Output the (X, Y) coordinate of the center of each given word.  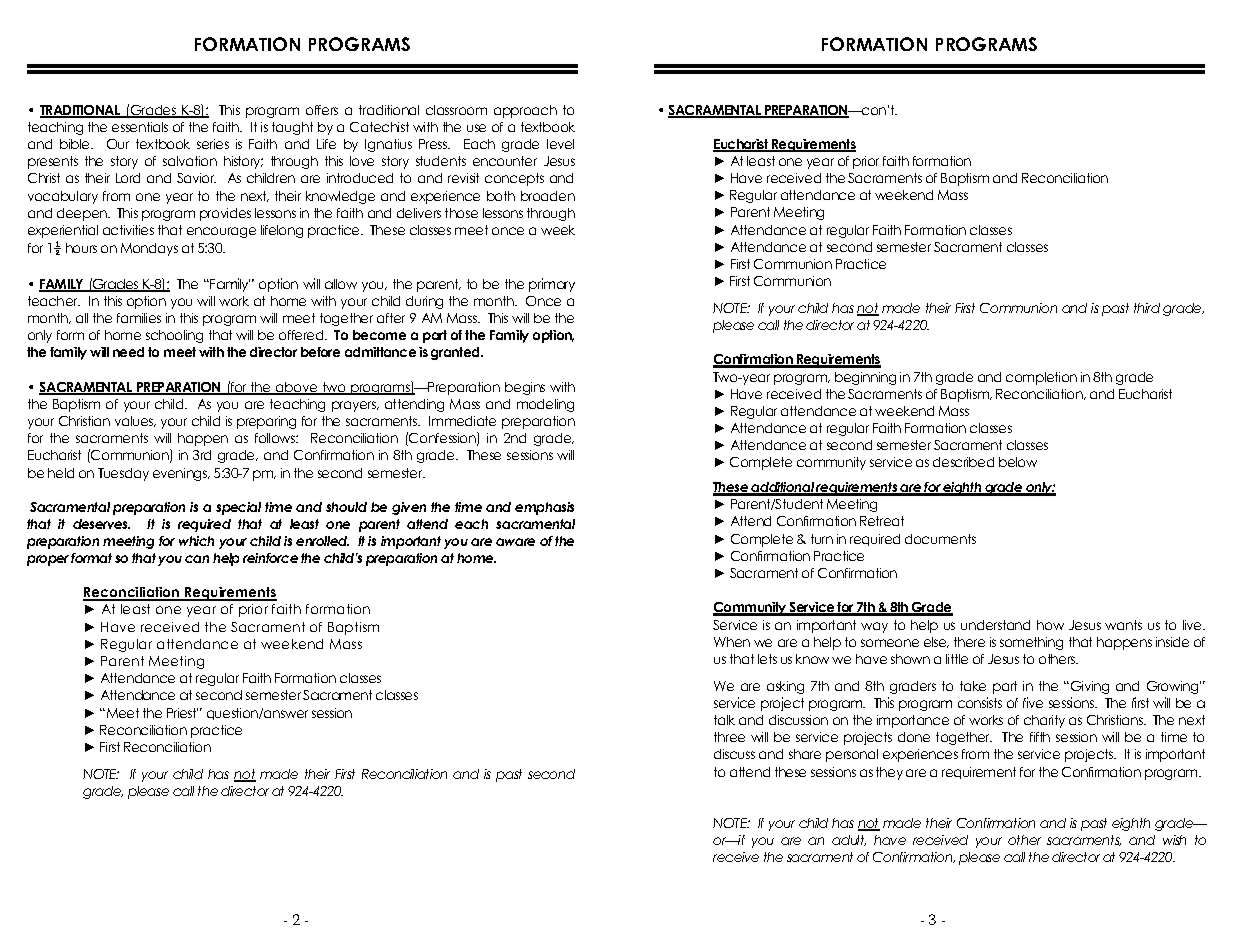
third (1147, 308)
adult (849, 840)
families (139, 318)
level (560, 144)
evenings (181, 474)
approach (525, 111)
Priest (182, 713)
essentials (140, 127)
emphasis (544, 508)
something (1031, 643)
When (732, 642)
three (729, 737)
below (1018, 462)
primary (552, 285)
